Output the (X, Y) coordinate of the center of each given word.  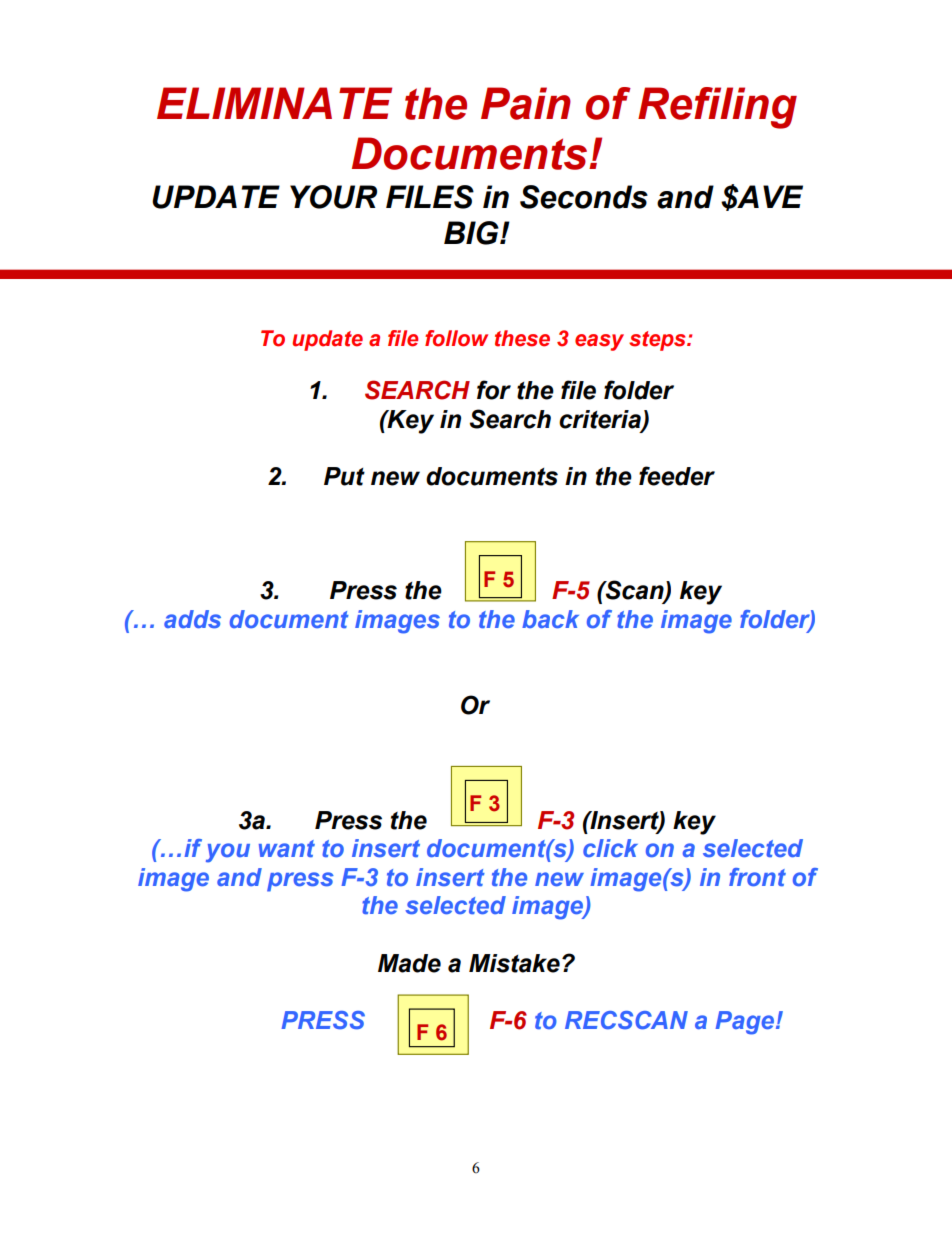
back (550, 619)
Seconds (584, 197)
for (494, 390)
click (610, 848)
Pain (526, 103)
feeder (677, 476)
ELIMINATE (274, 103)
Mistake (514, 963)
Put (344, 476)
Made (409, 963)
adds (192, 619)
